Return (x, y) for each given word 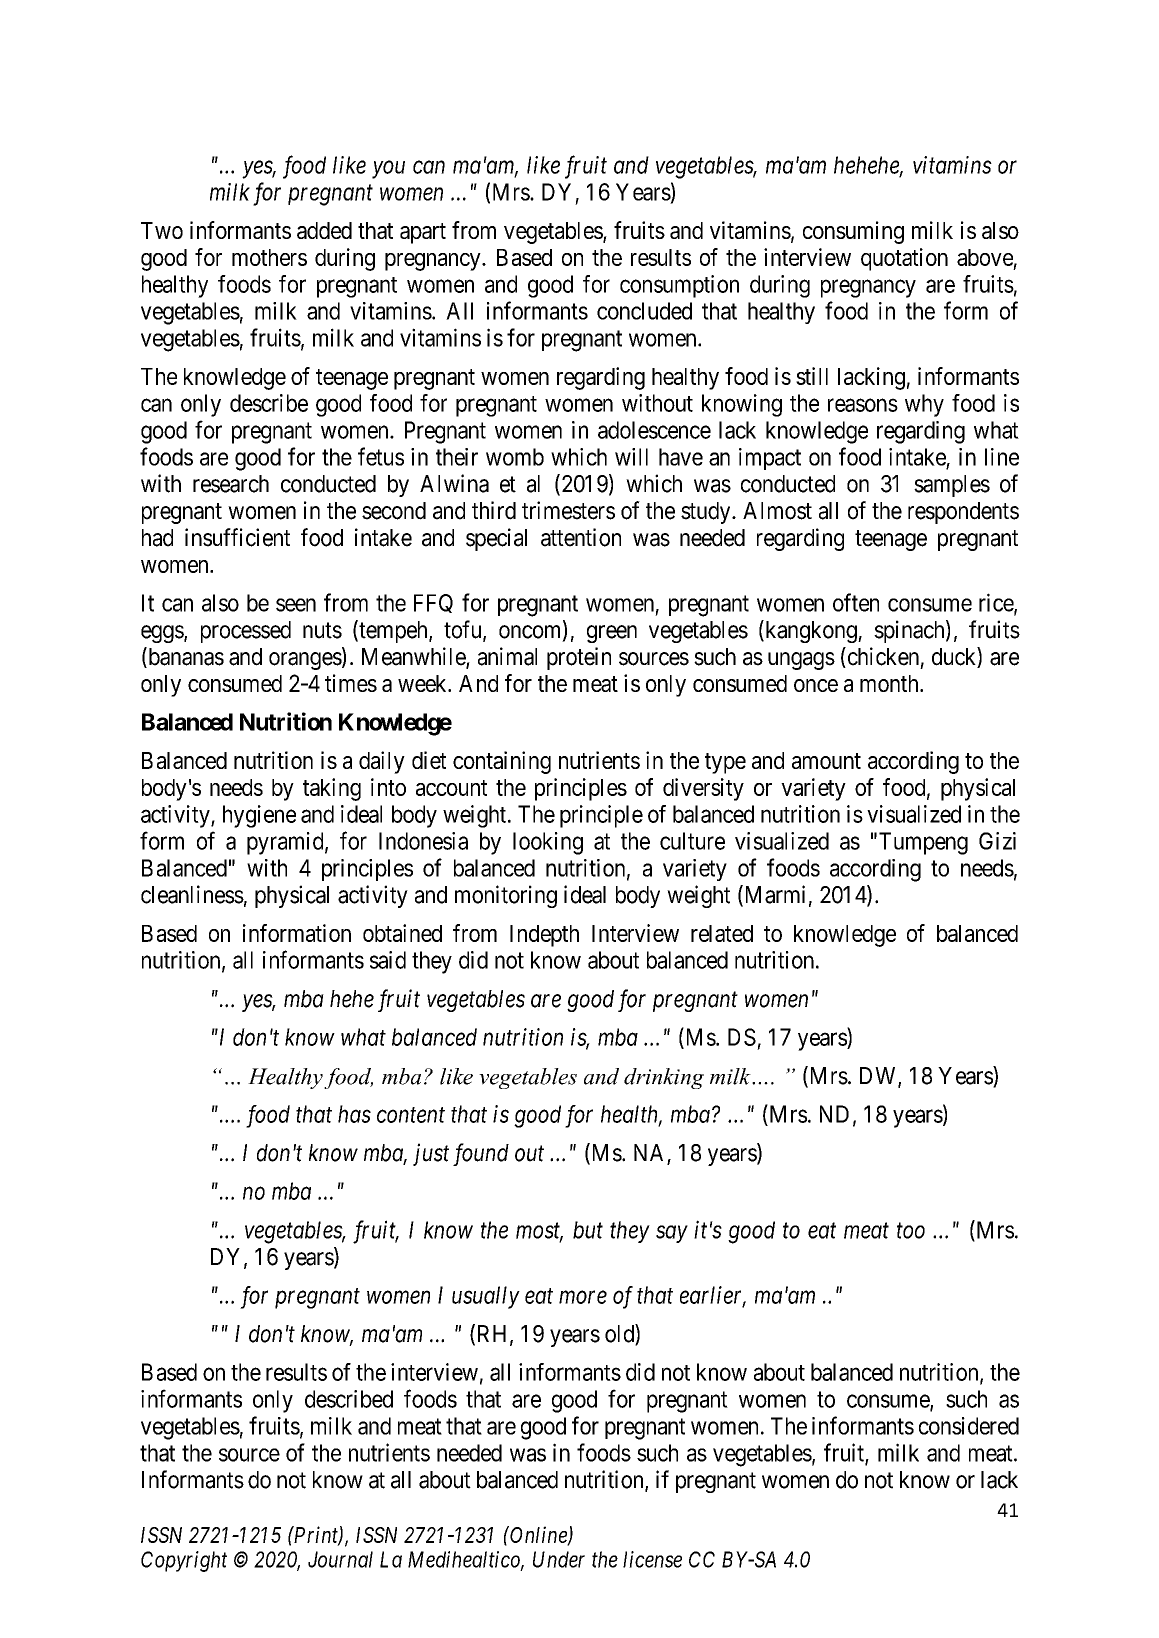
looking (548, 843)
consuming (853, 232)
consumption (679, 286)
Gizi (997, 841)
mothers (269, 257)
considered (969, 1426)
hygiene (259, 816)
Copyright (184, 1561)
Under (559, 1559)
